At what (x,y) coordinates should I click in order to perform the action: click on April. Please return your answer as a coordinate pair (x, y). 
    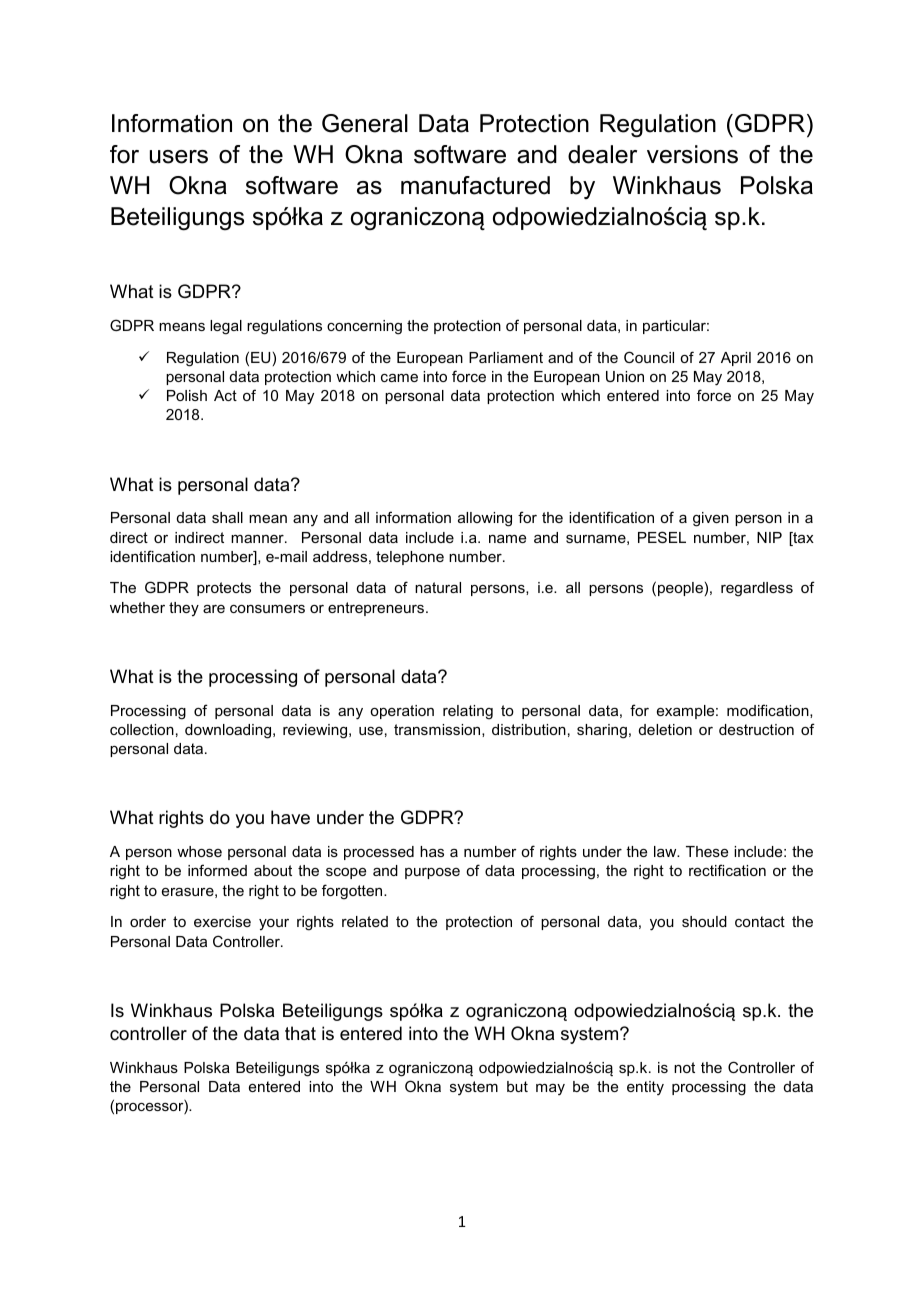
    Looking at the image, I should click on (736, 359).
